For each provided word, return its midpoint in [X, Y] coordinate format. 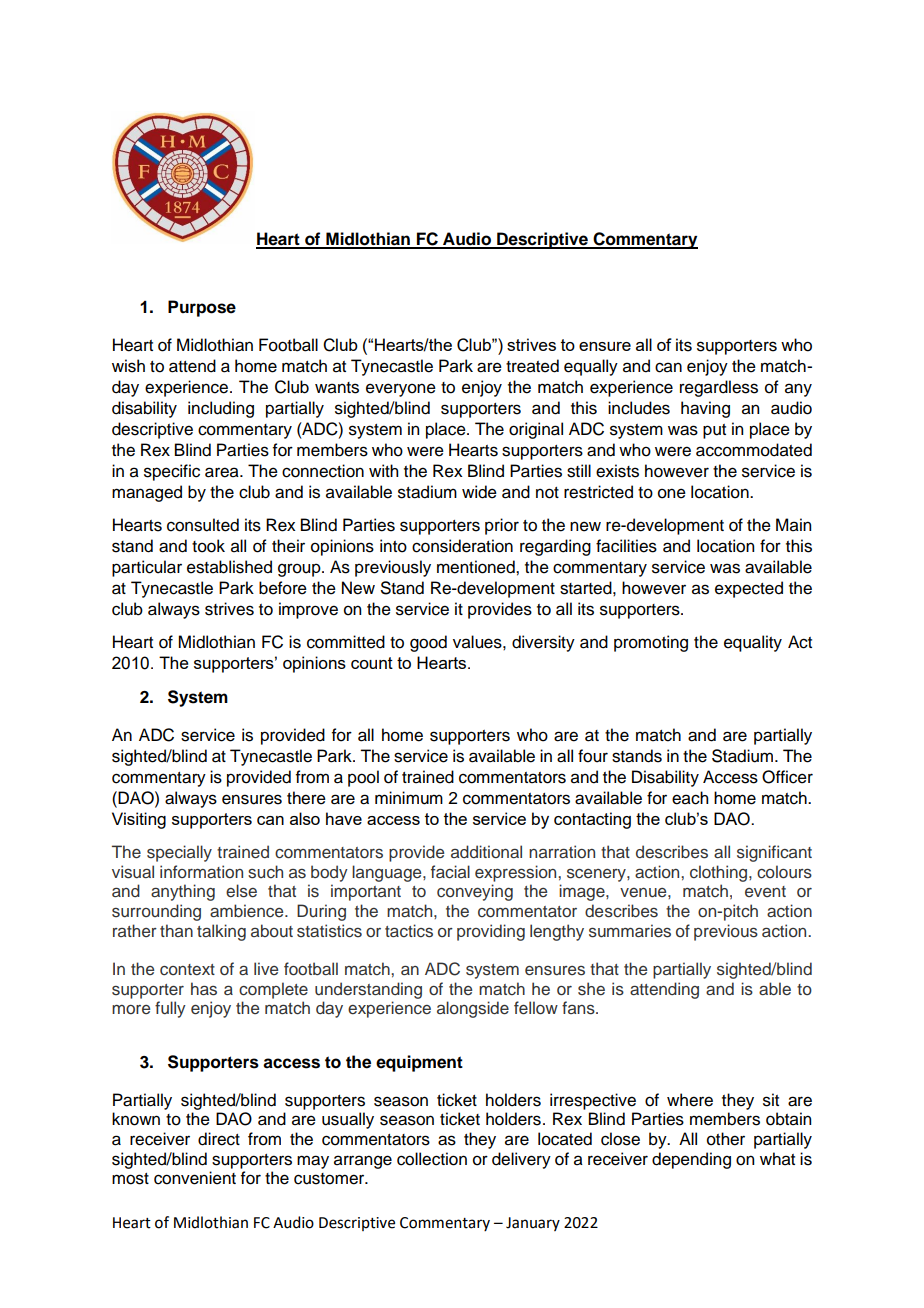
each [690, 798]
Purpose [202, 308]
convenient [195, 1178]
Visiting [139, 820]
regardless [719, 388]
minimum [409, 798]
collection [432, 1159]
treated [532, 366]
